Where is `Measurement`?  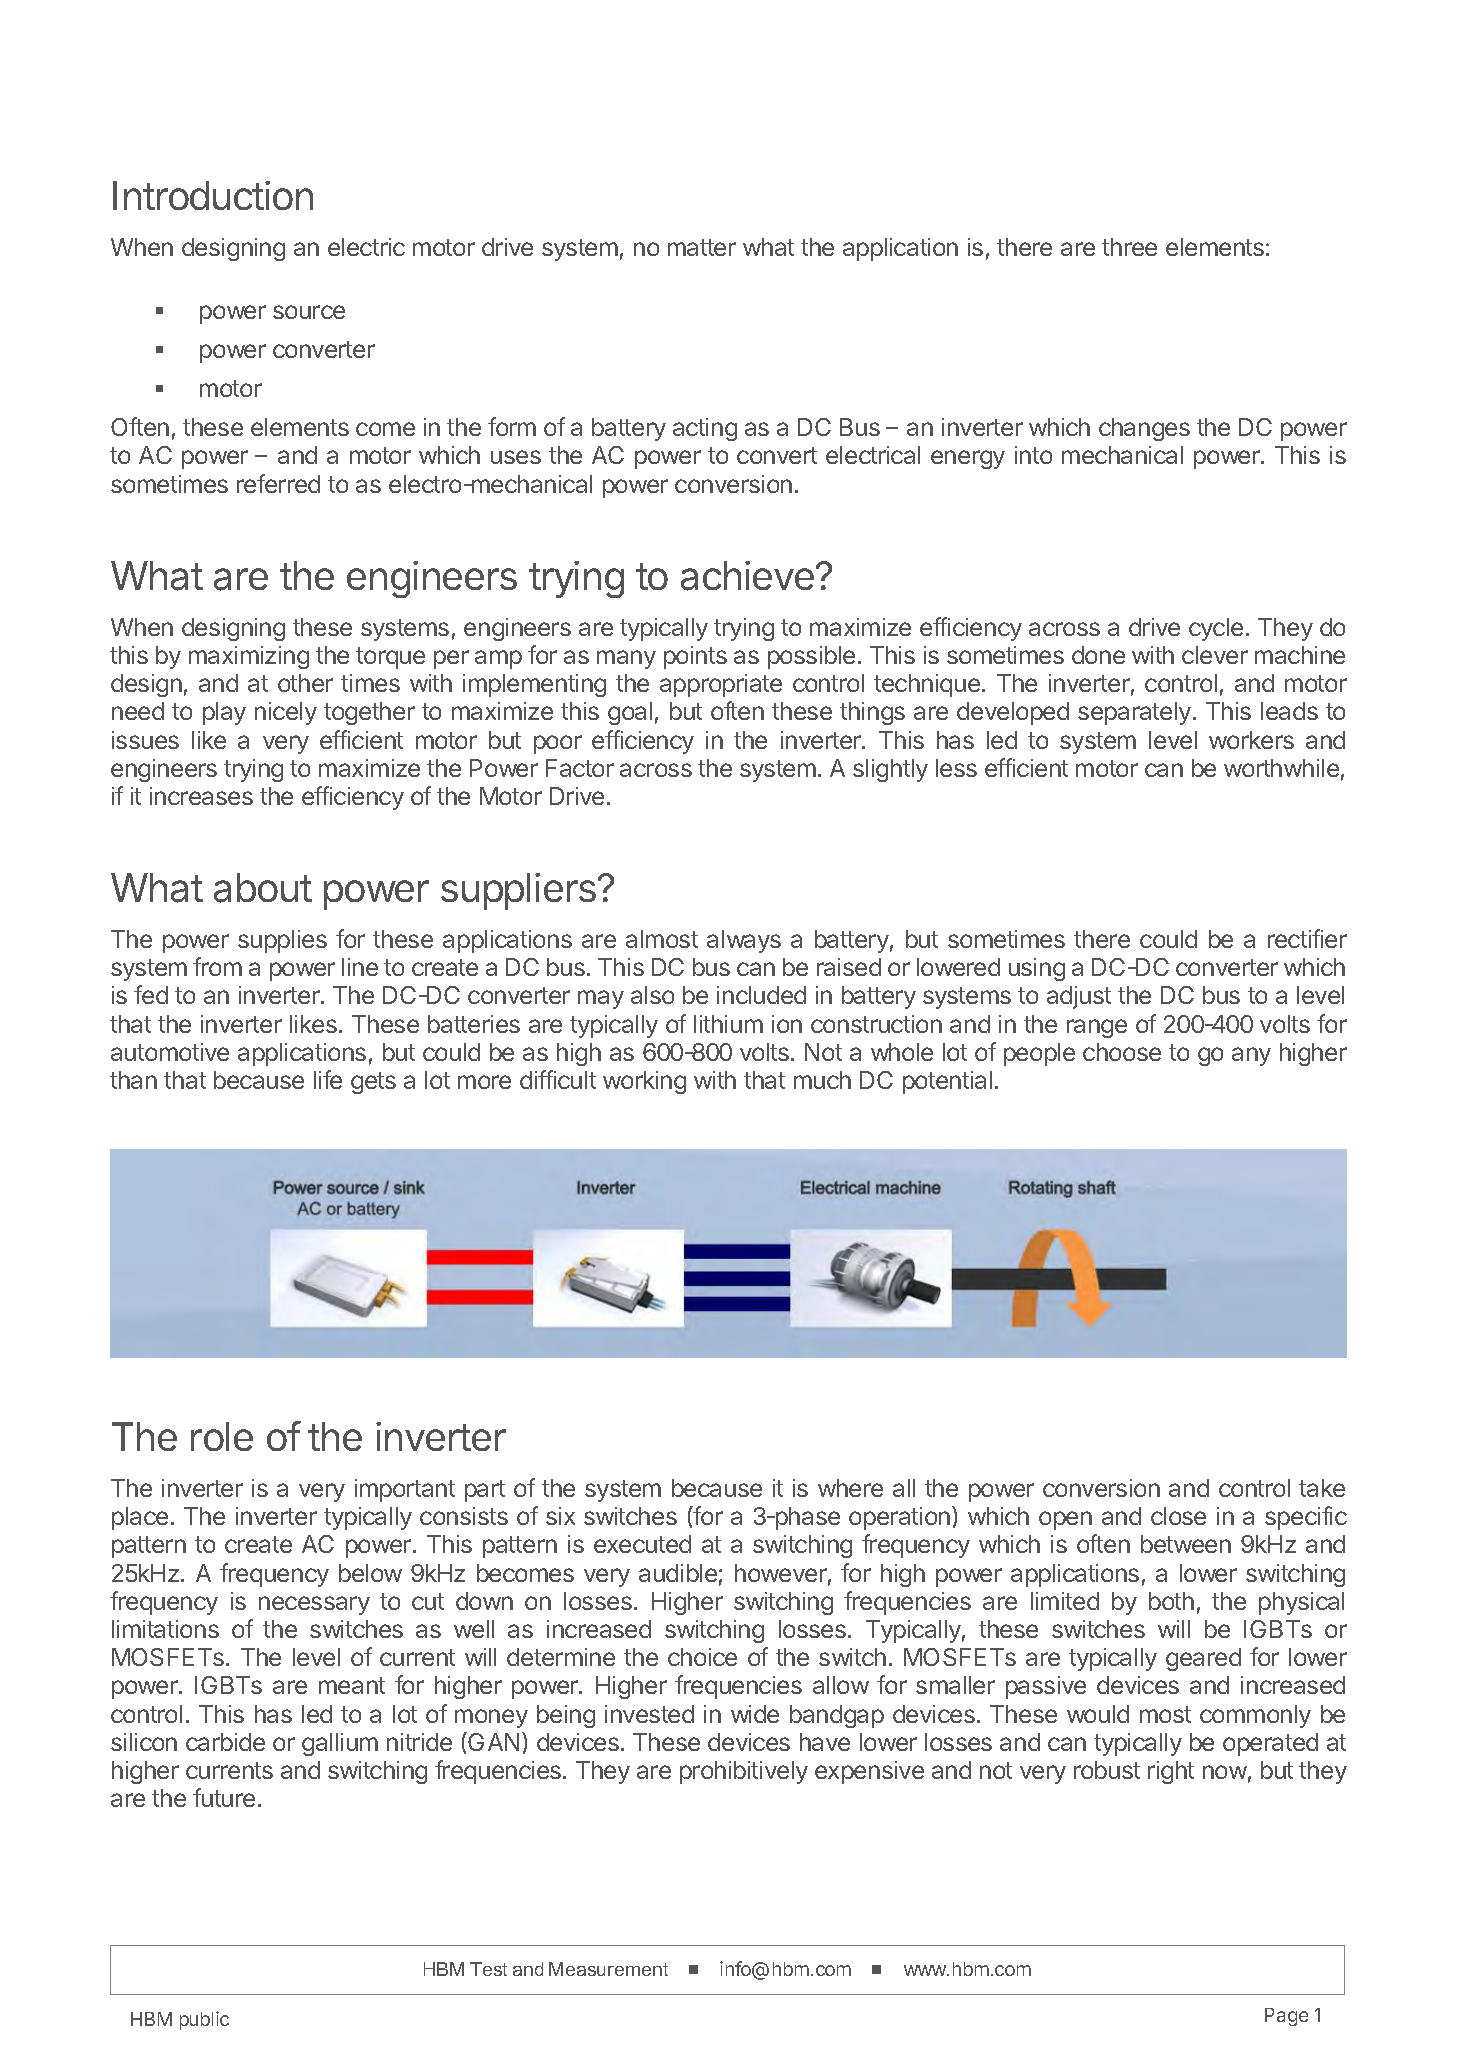
Measurement is located at coordinates (608, 1969).
